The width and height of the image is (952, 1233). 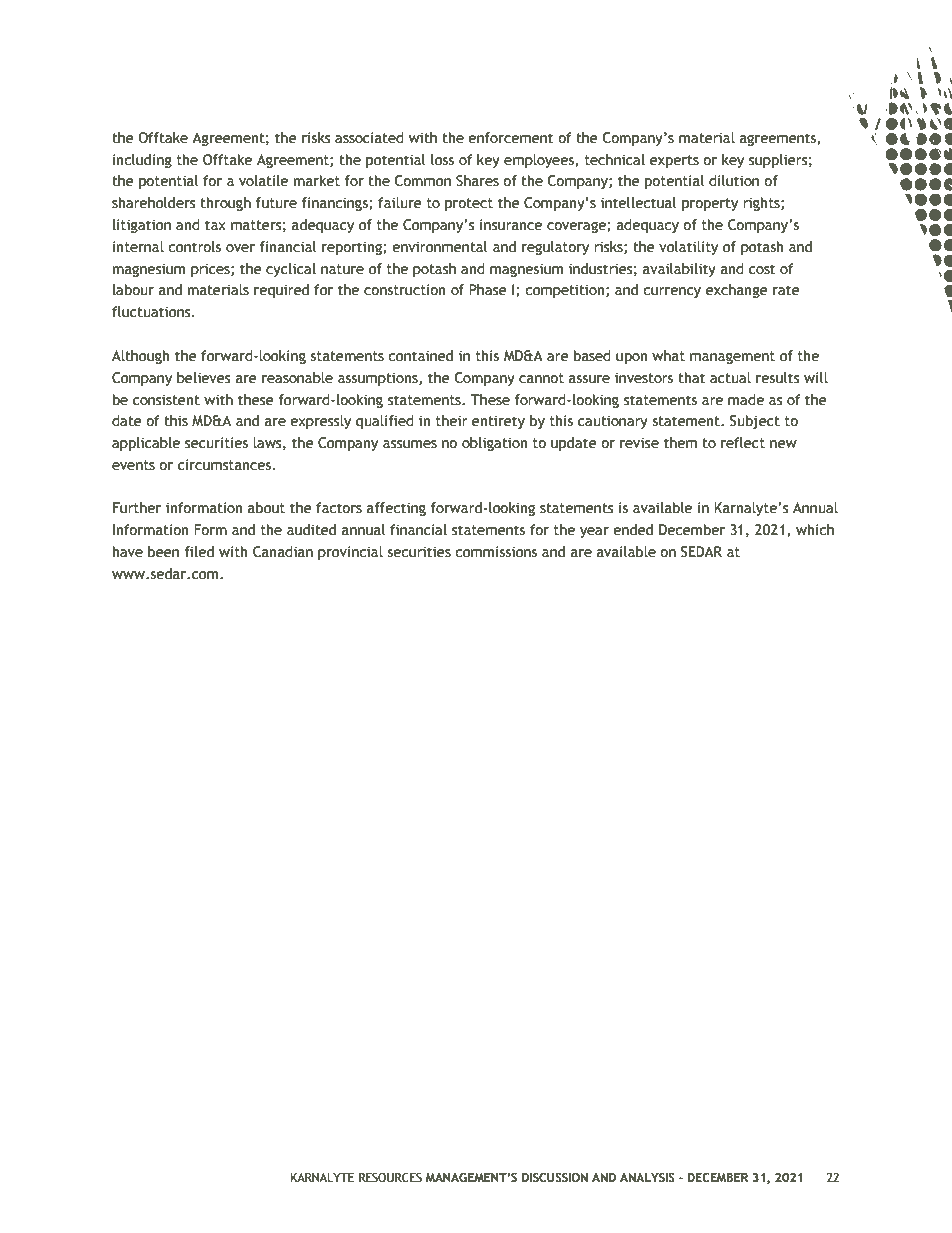 What do you see at coordinates (390, 1178) in the image?
I see `RESOURCES` at bounding box center [390, 1178].
